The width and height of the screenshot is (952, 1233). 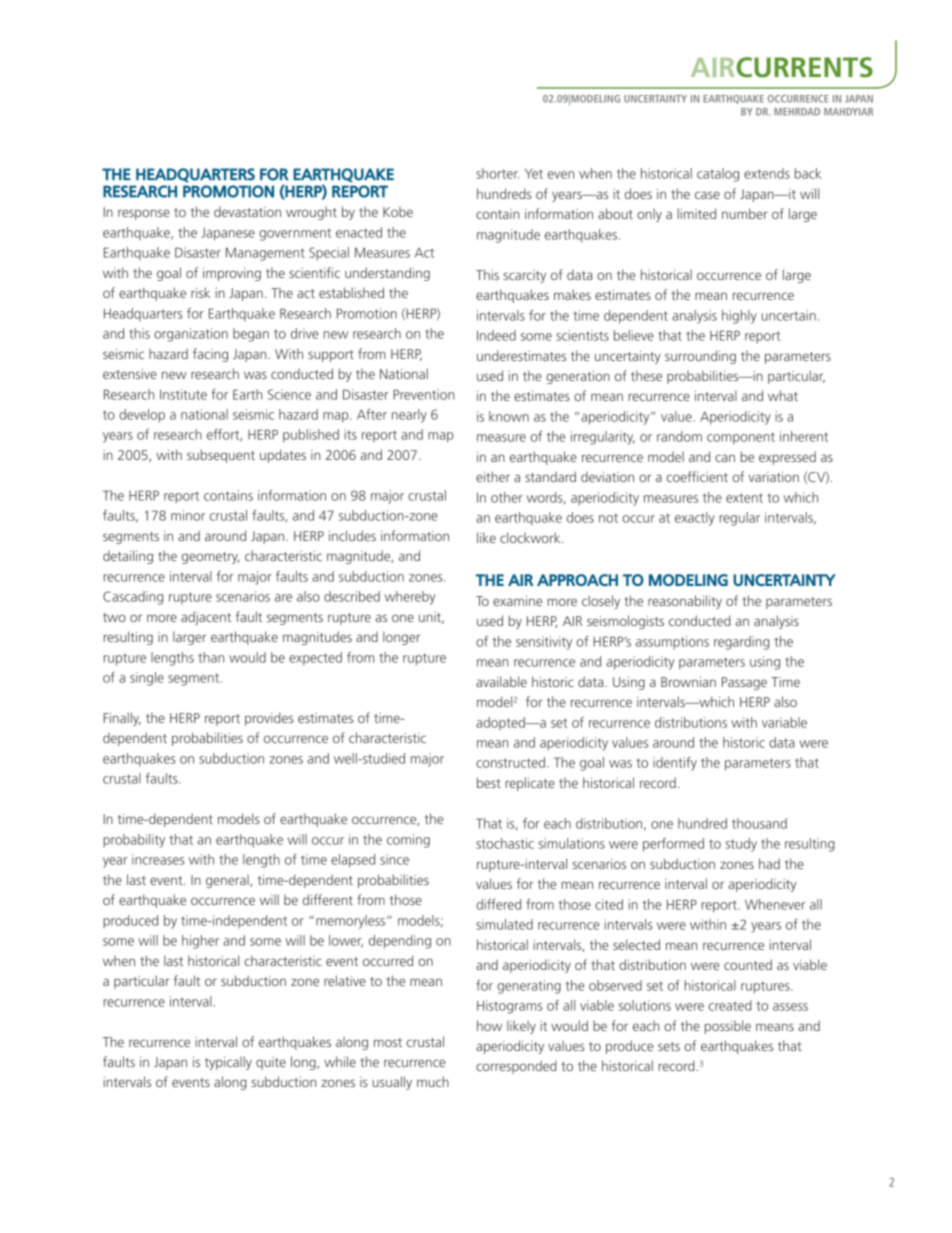 I want to click on adjacent, so click(x=206, y=618).
